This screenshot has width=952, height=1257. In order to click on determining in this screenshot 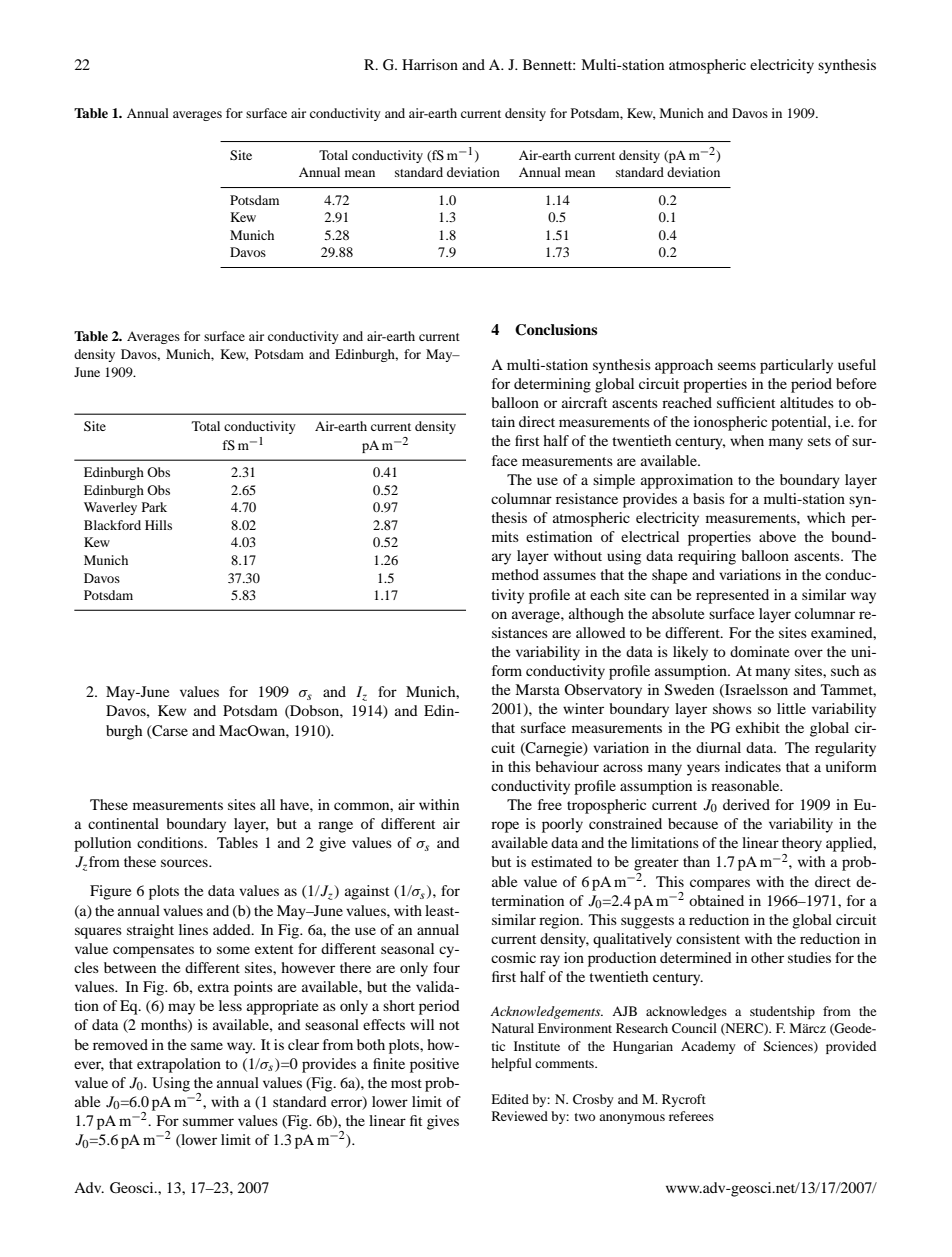, I will do `click(552, 385)`.
